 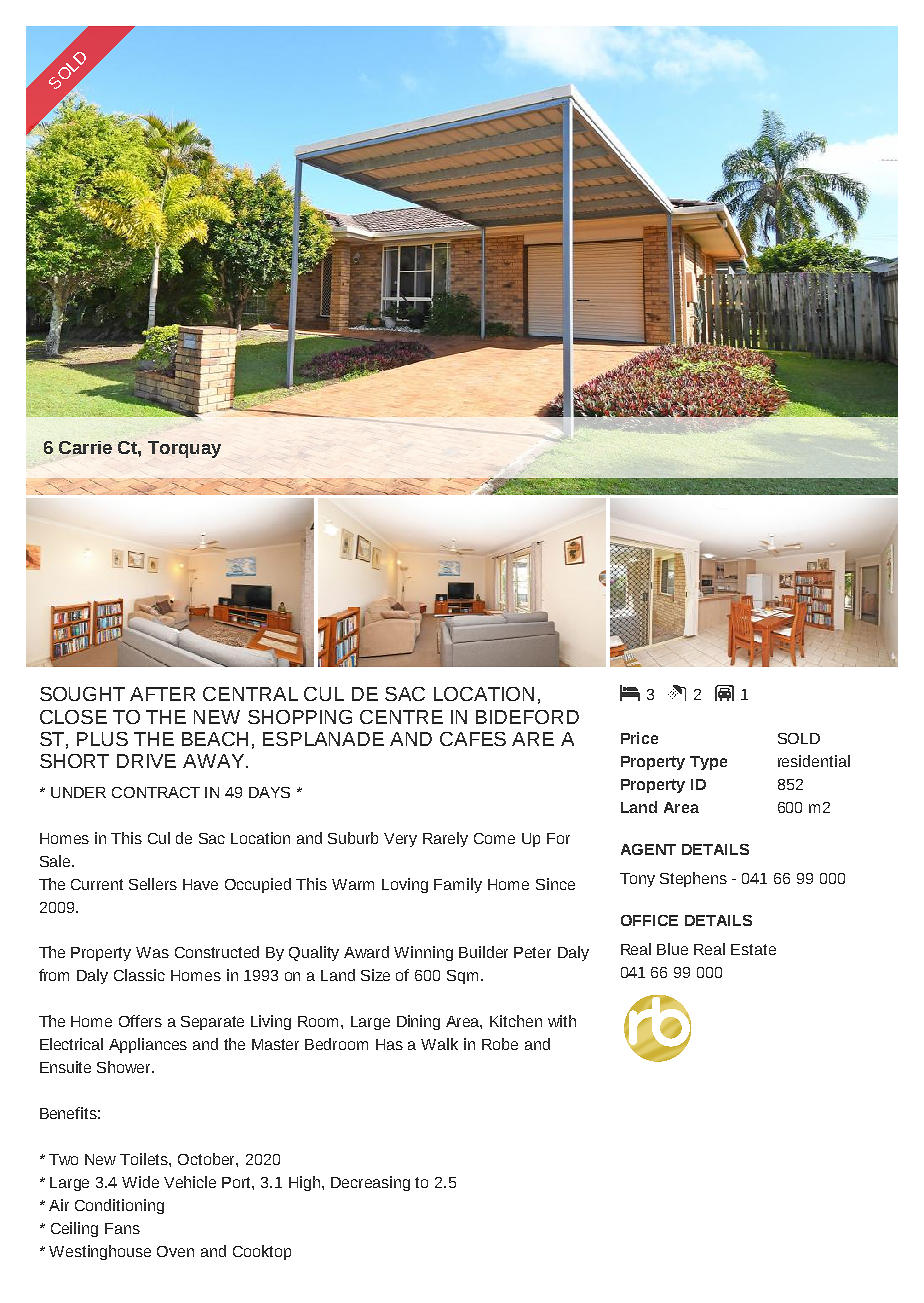 What do you see at coordinates (122, 1228) in the screenshot?
I see `Fans` at bounding box center [122, 1228].
